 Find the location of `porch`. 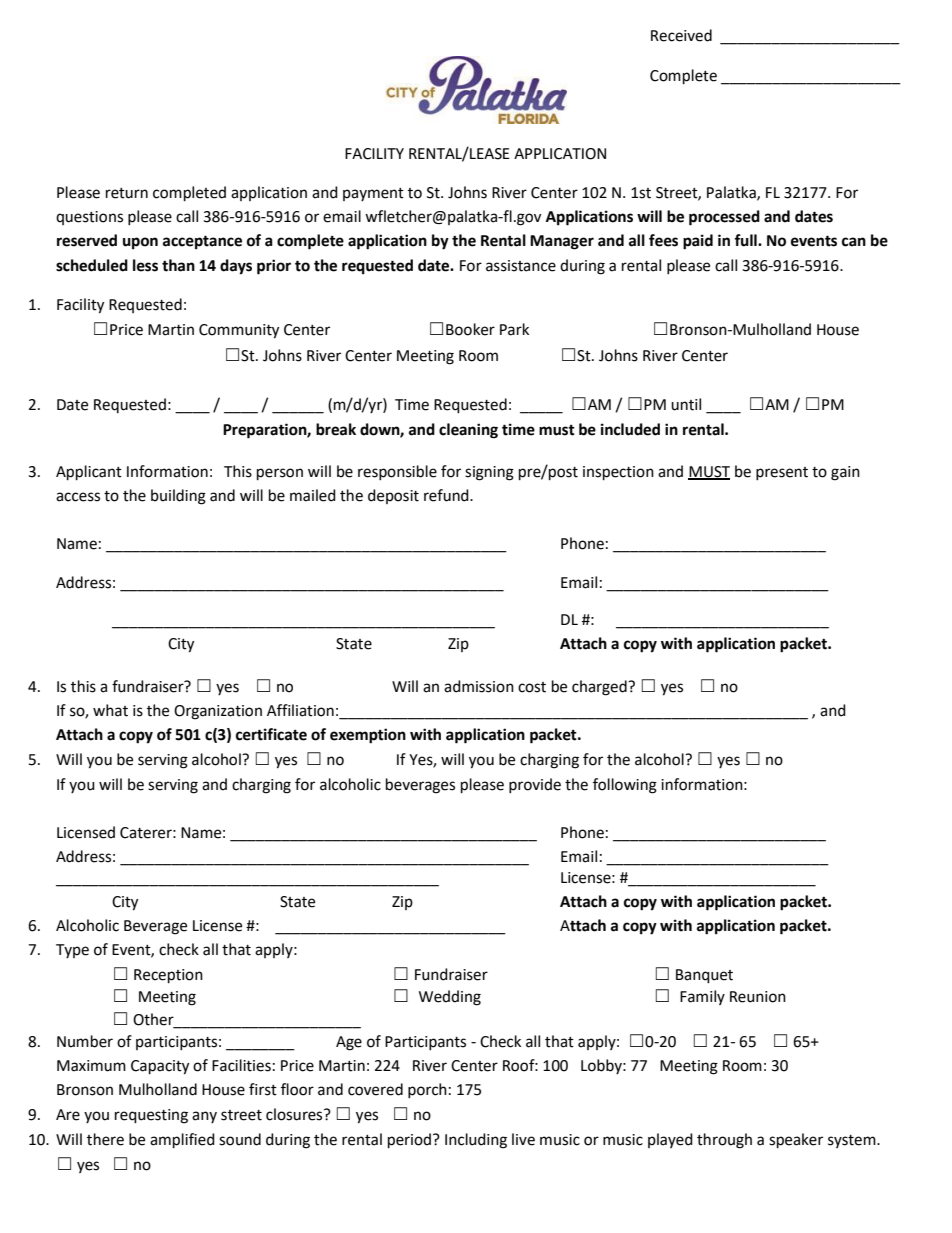

porch is located at coordinates (427, 1090).
